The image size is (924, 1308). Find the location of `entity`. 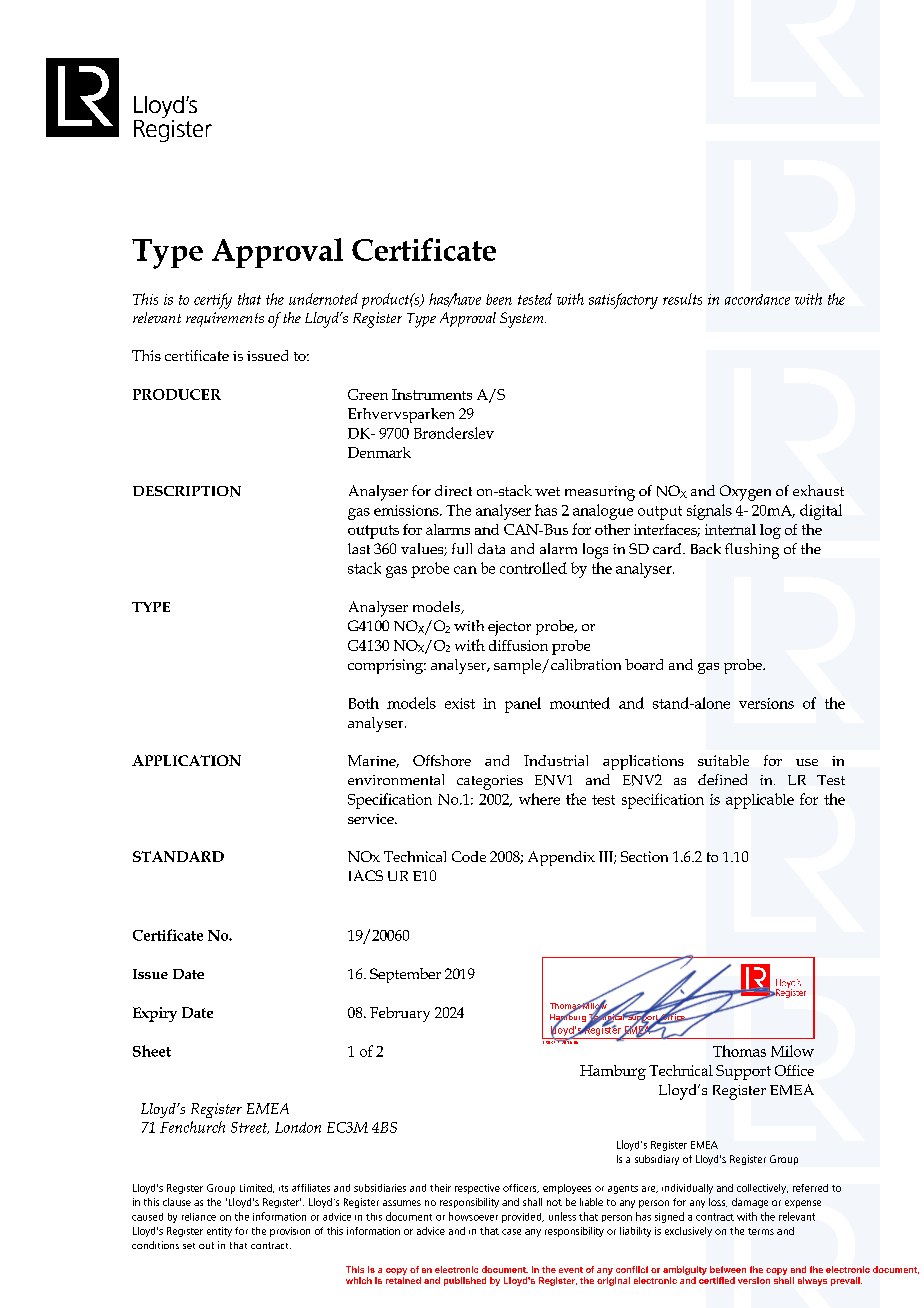

entity is located at coordinates (219, 1232).
